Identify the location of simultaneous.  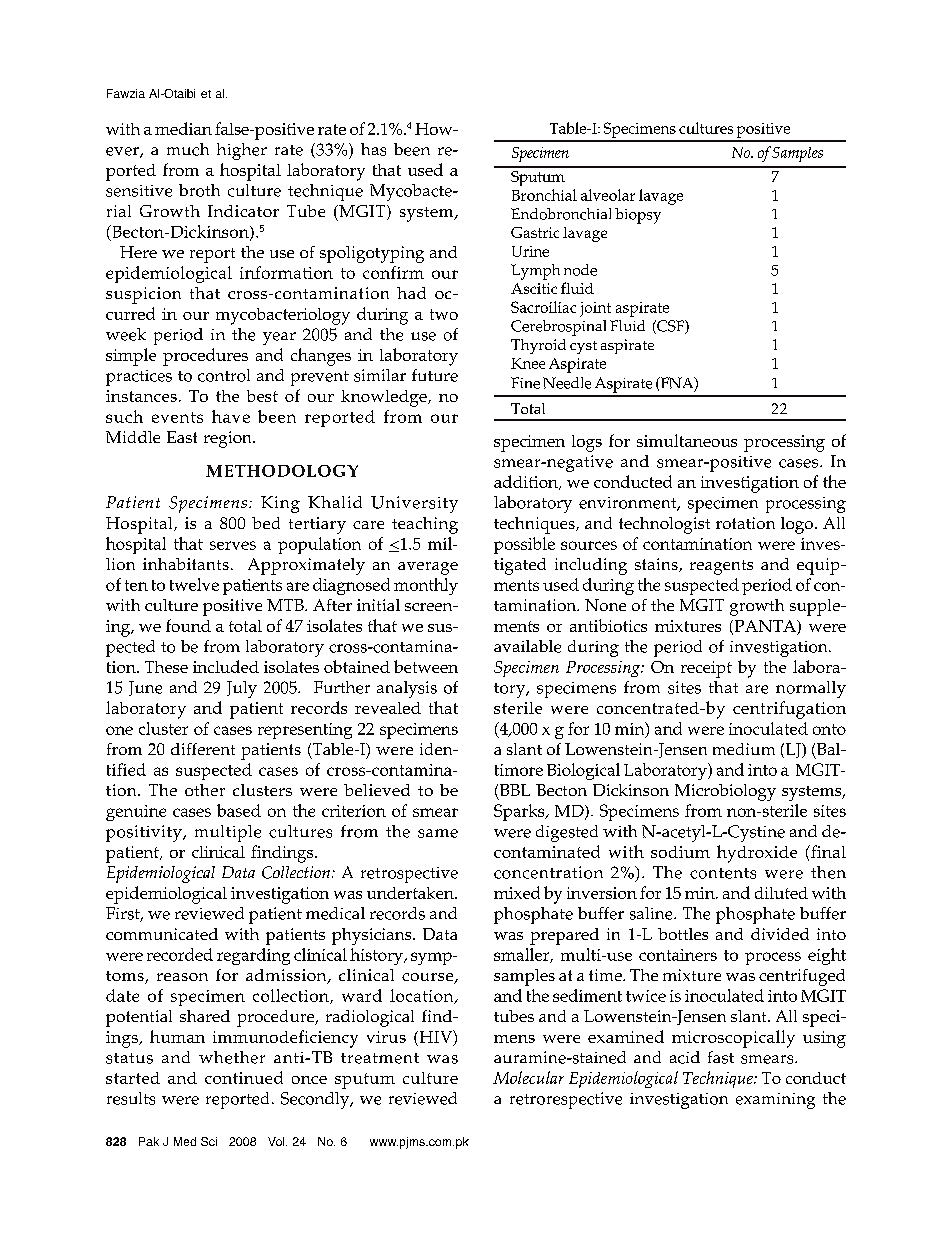
(687, 440).
